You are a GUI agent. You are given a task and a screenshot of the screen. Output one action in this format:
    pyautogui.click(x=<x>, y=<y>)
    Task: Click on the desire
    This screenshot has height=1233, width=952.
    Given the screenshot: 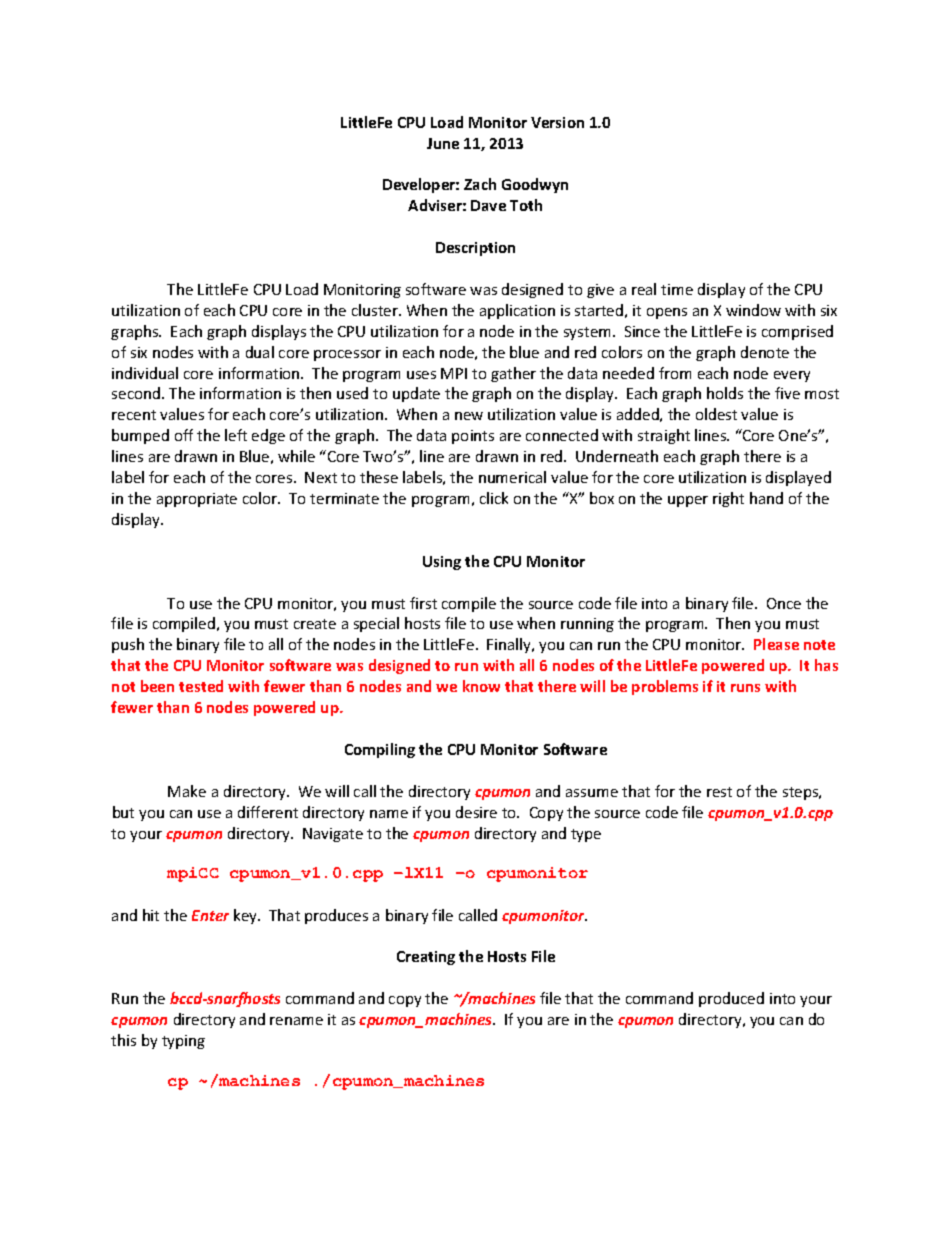 What is the action you would take?
    pyautogui.click(x=476, y=812)
